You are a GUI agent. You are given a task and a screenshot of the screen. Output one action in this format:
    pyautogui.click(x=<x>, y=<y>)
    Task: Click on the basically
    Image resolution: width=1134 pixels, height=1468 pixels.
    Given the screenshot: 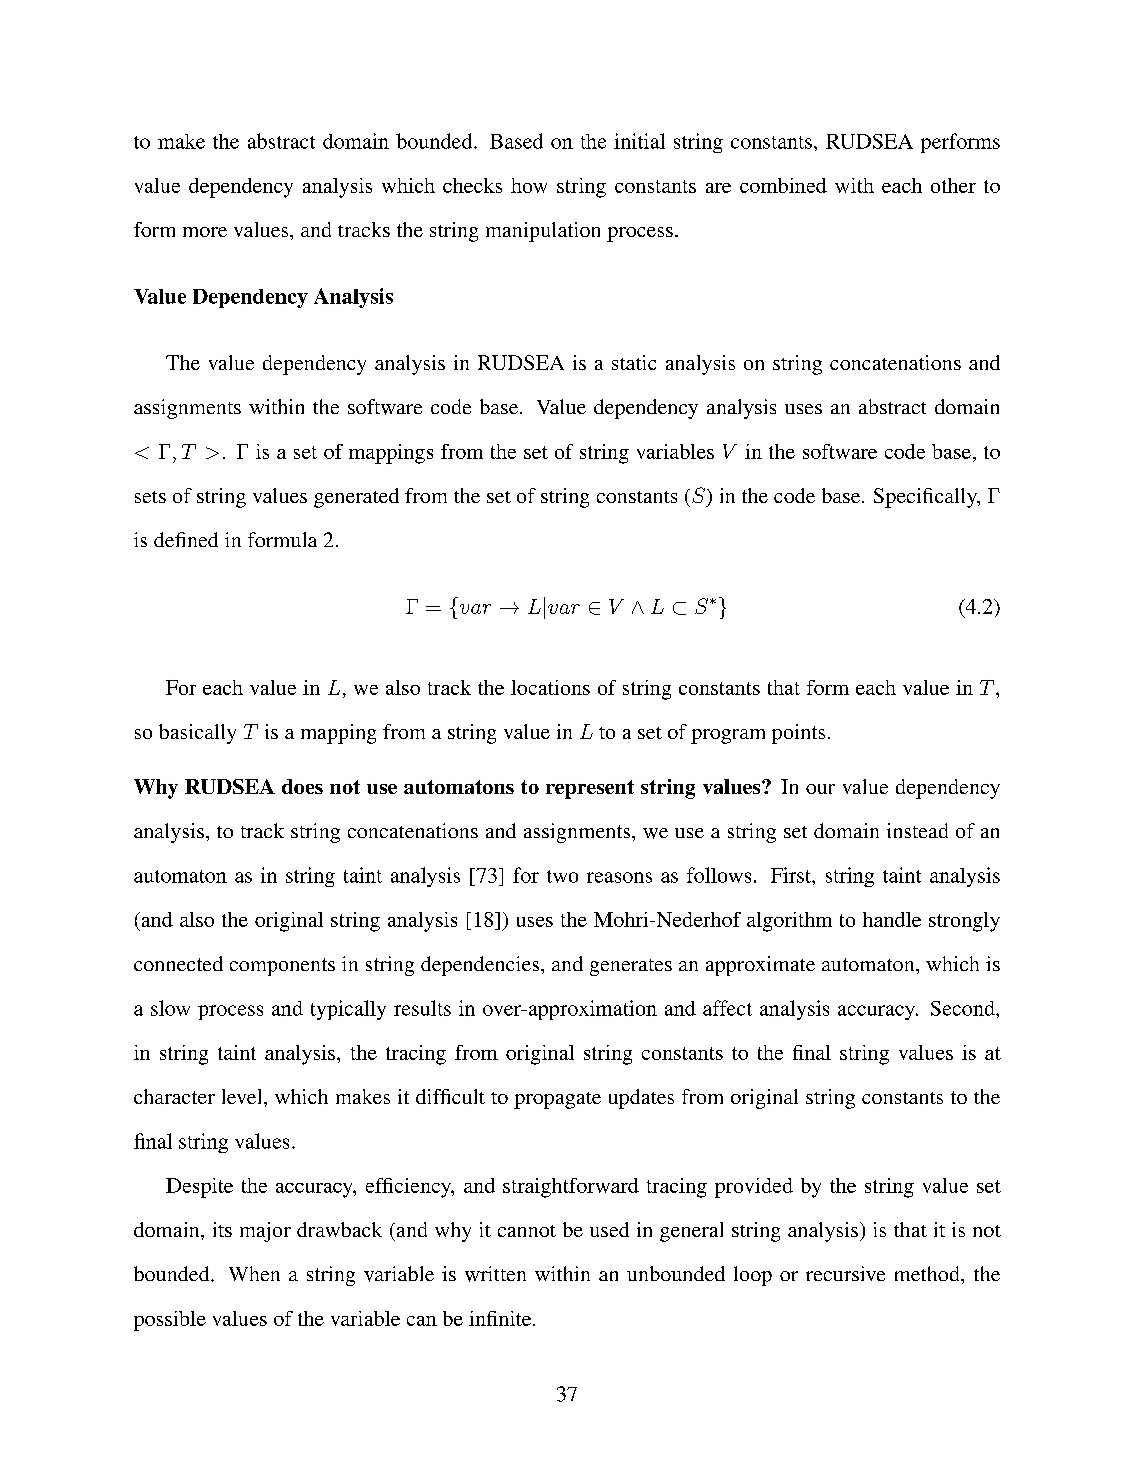 What is the action you would take?
    pyautogui.click(x=197, y=734)
